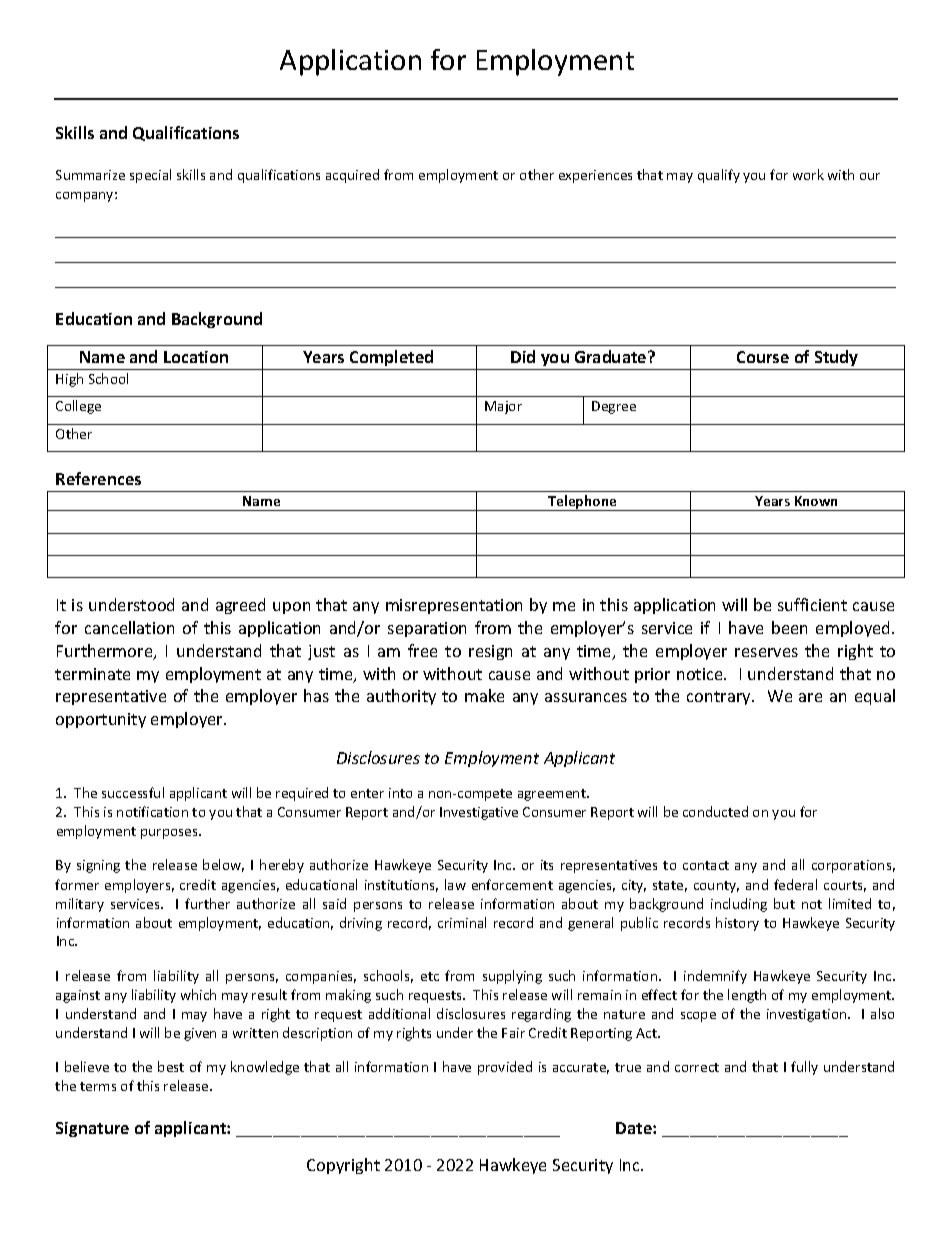 Image resolution: width=952 pixels, height=1233 pixels. Describe the element at coordinates (150, 176) in the screenshot. I see `special` at that location.
